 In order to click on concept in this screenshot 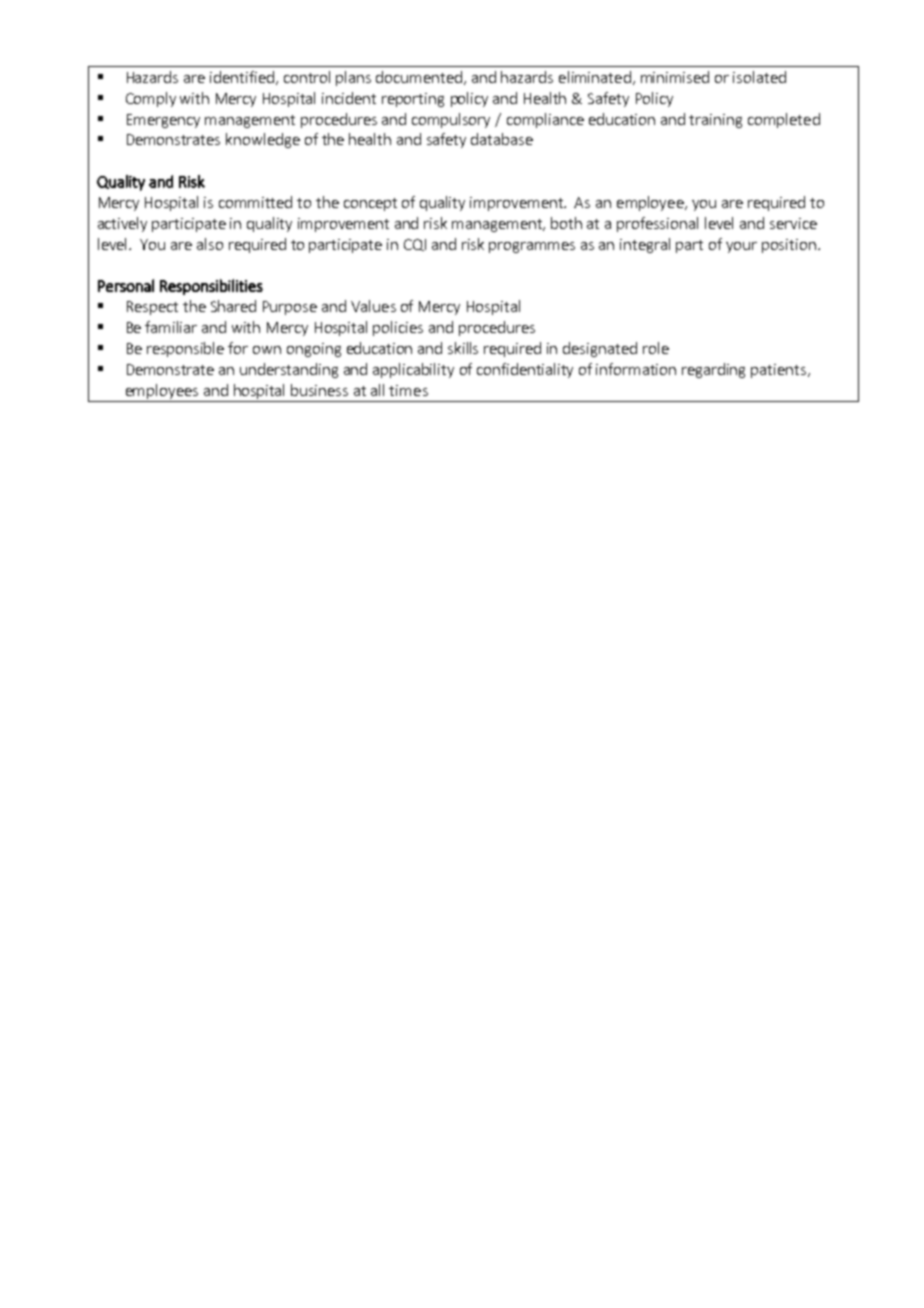, I will do `click(370, 204)`.
